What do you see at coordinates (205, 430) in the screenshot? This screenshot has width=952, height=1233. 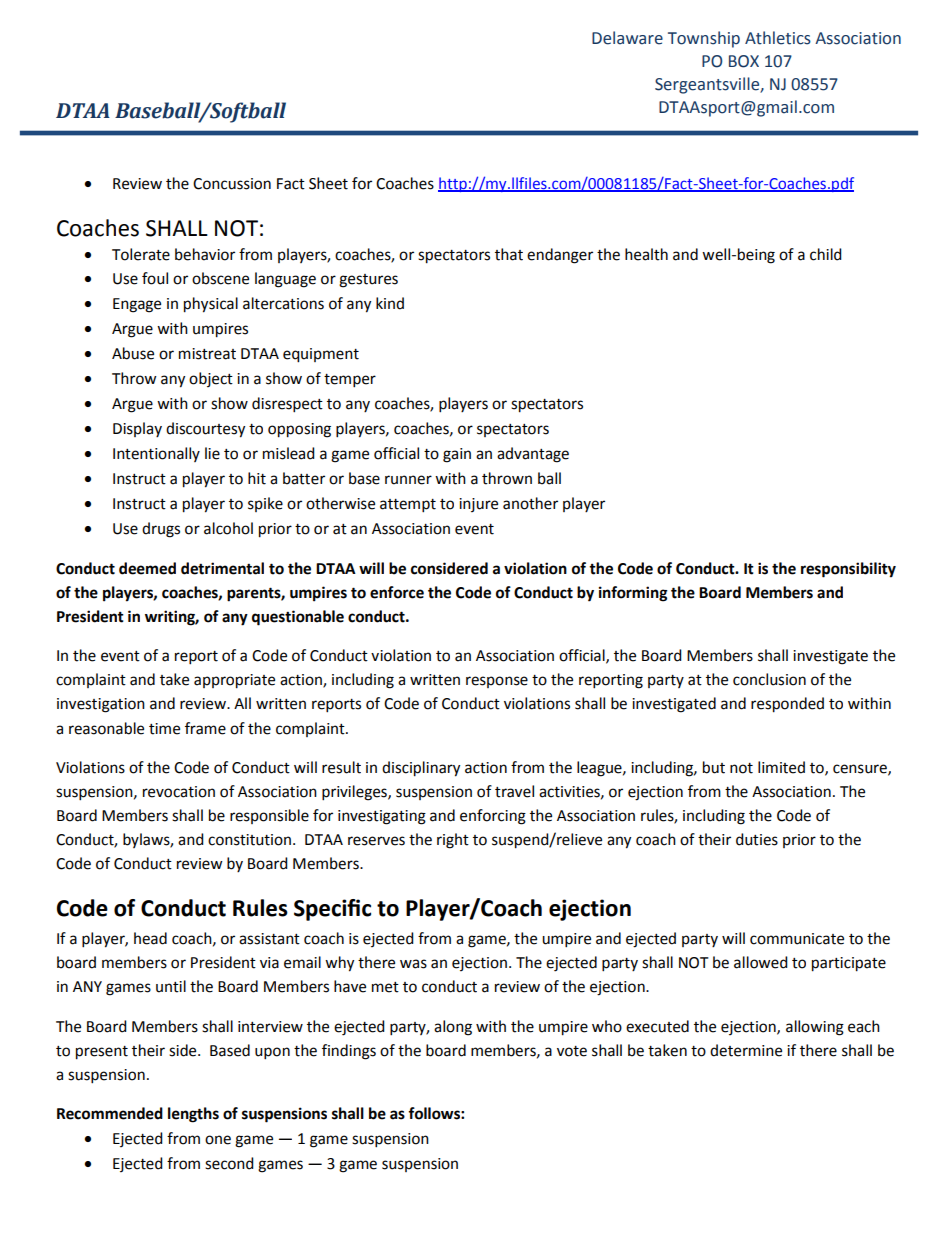 I see `discourtesy` at bounding box center [205, 430].
